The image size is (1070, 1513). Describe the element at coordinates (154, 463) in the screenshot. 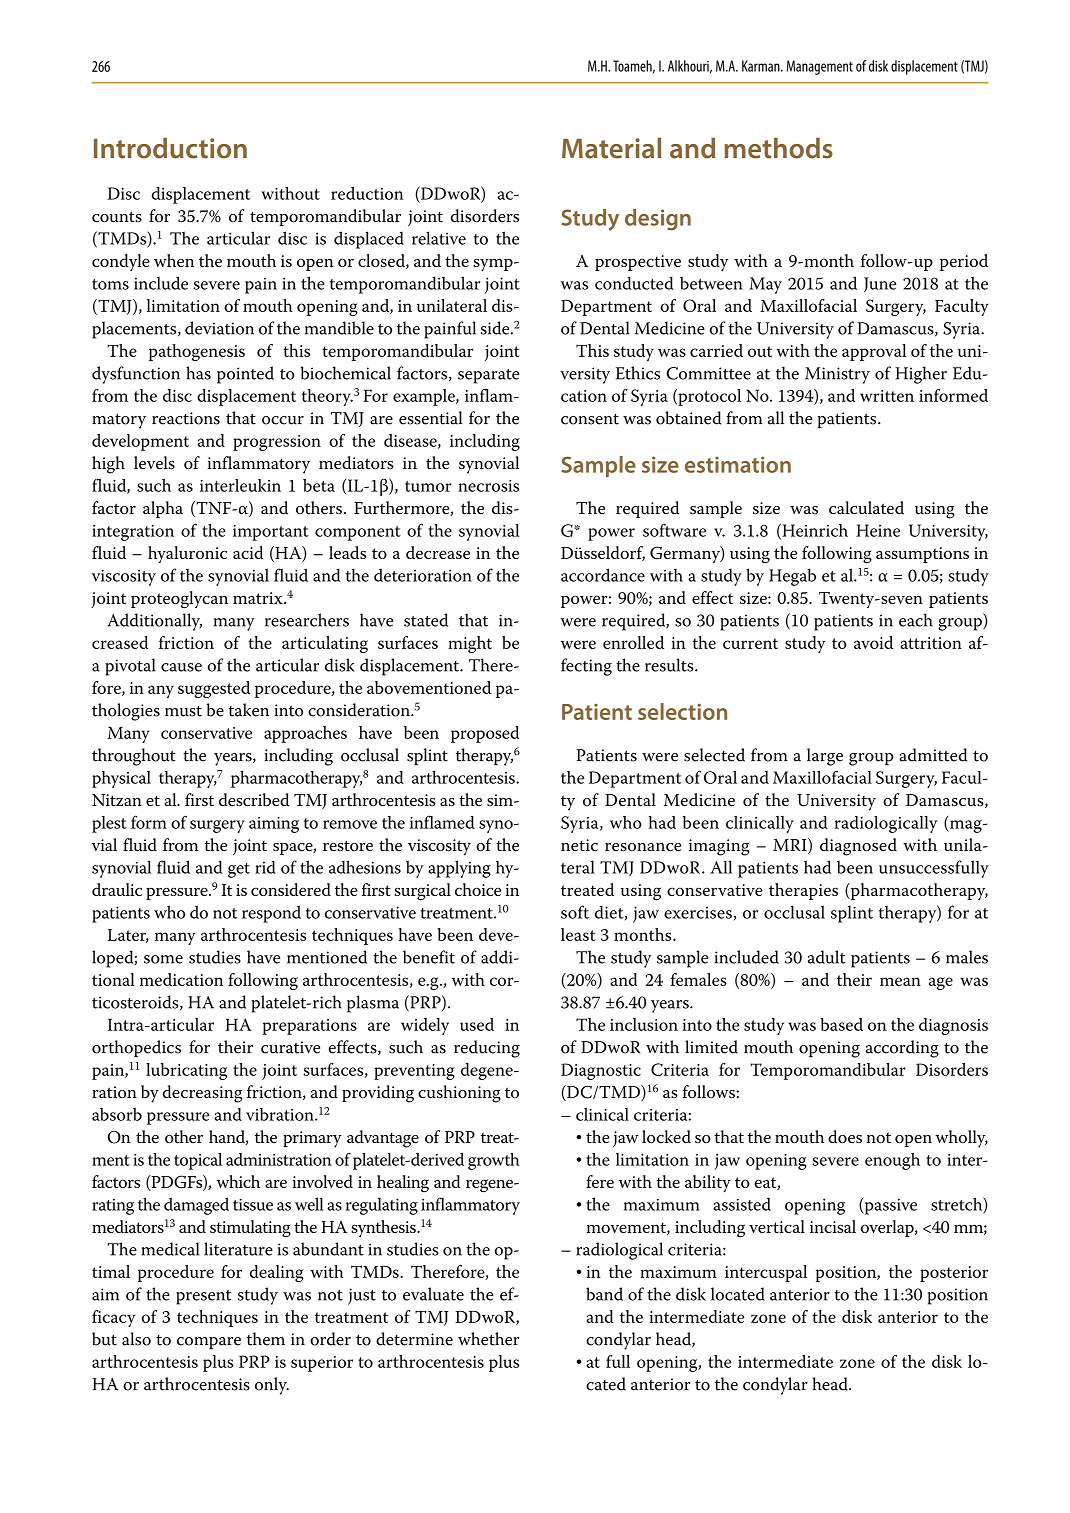

I see `levels` at that location.
